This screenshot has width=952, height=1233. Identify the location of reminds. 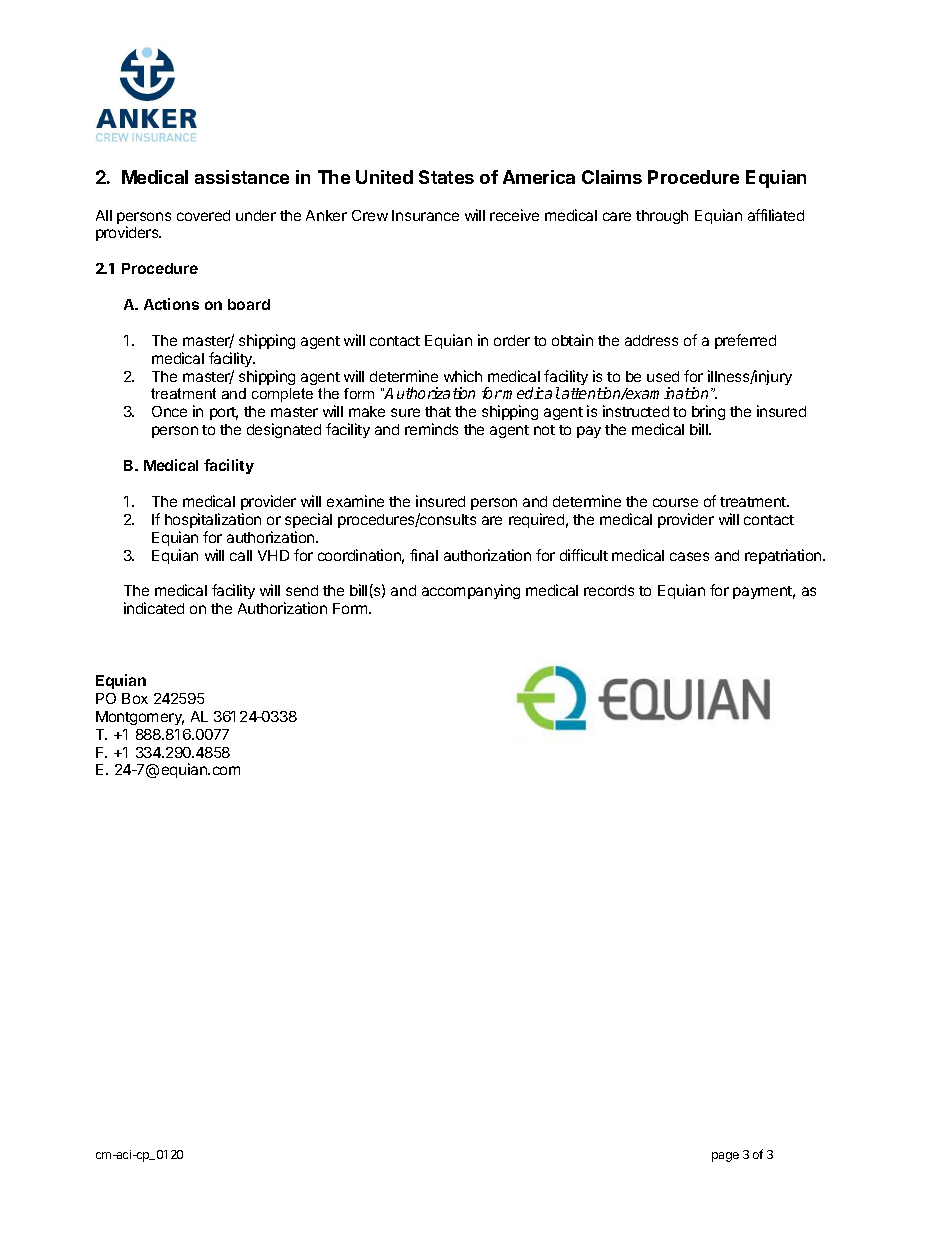
(431, 429).
